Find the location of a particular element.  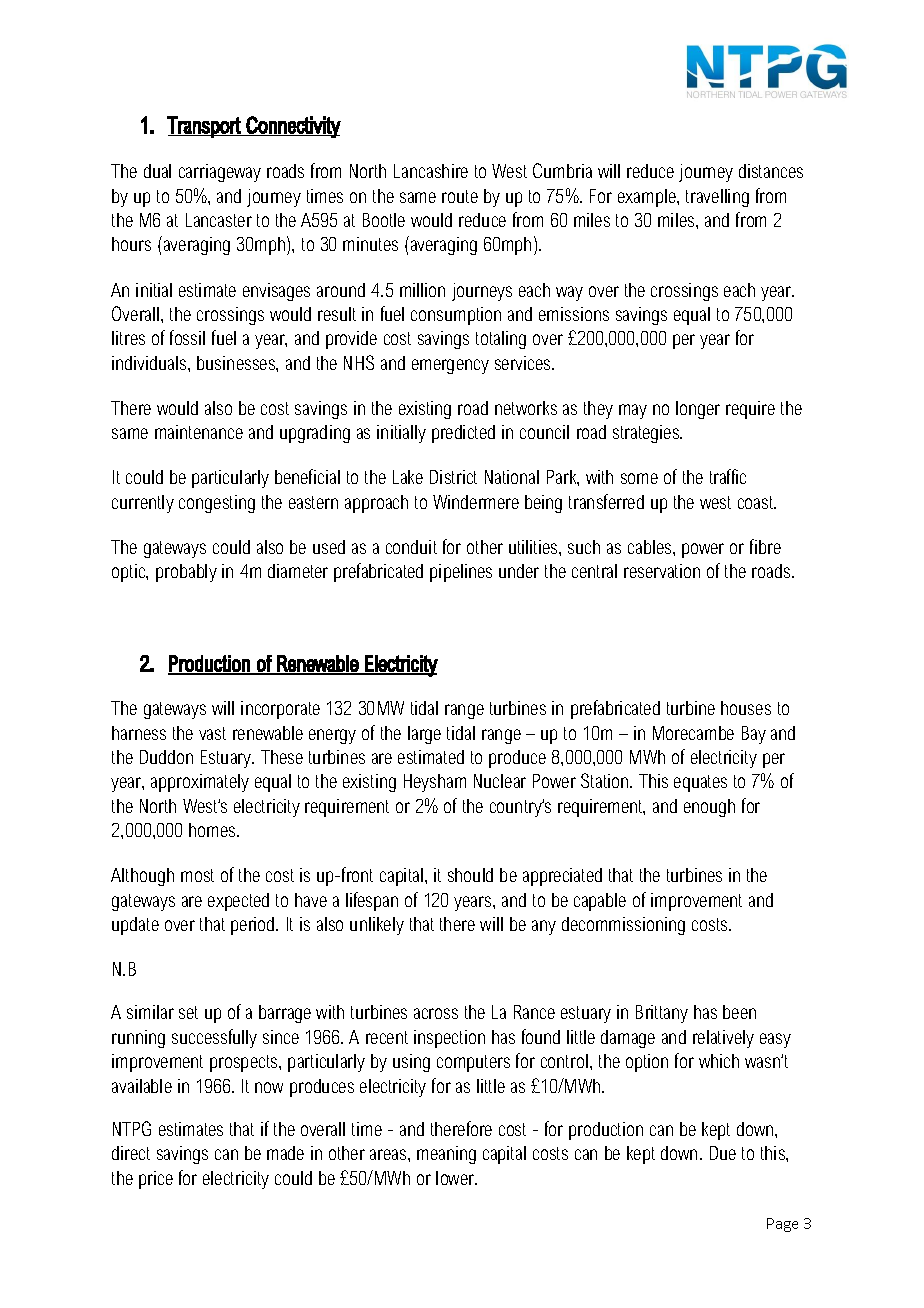

price is located at coordinates (156, 1180).
